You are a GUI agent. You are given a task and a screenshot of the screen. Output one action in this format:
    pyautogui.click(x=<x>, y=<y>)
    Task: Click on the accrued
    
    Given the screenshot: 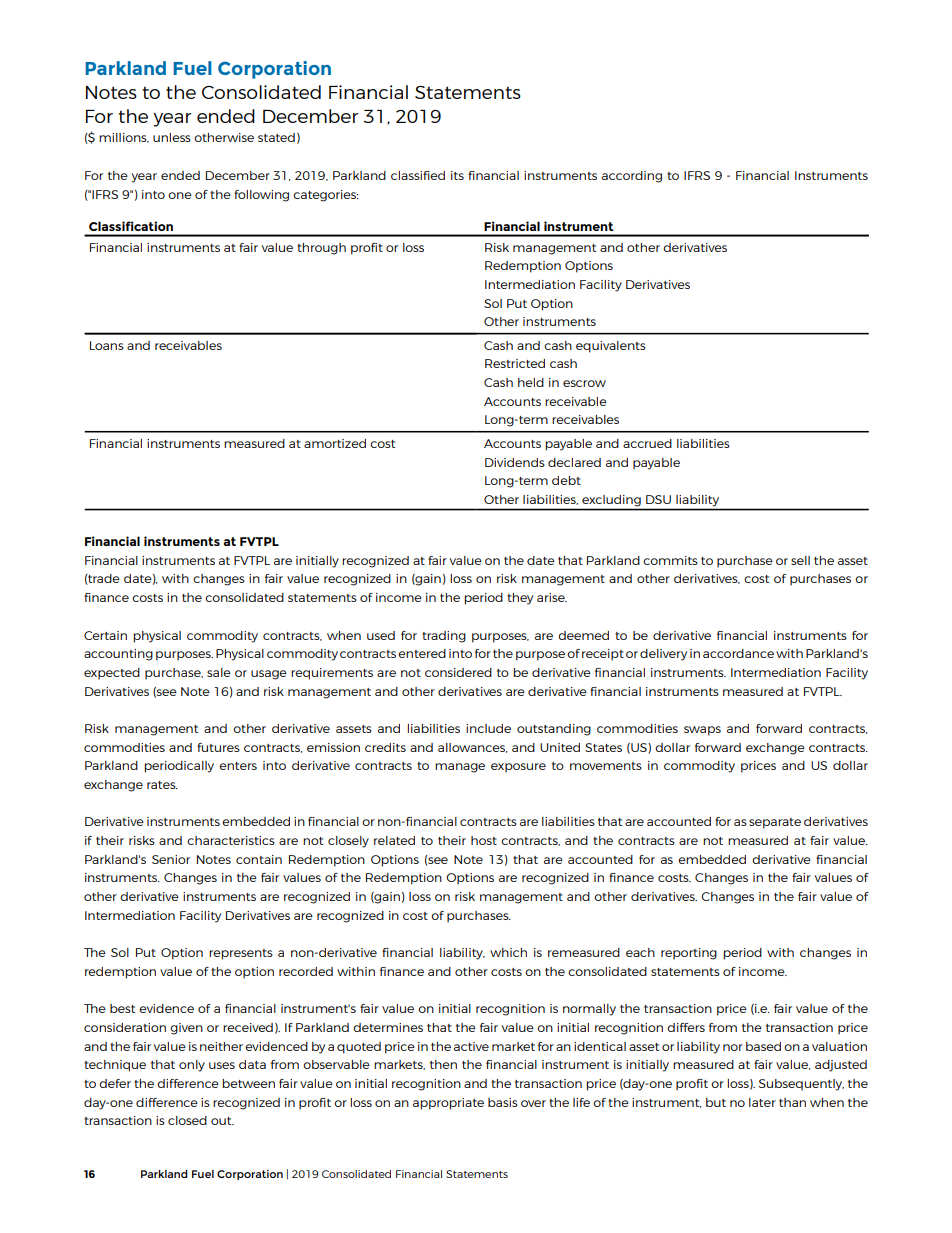 What is the action you would take?
    pyautogui.click(x=647, y=443)
